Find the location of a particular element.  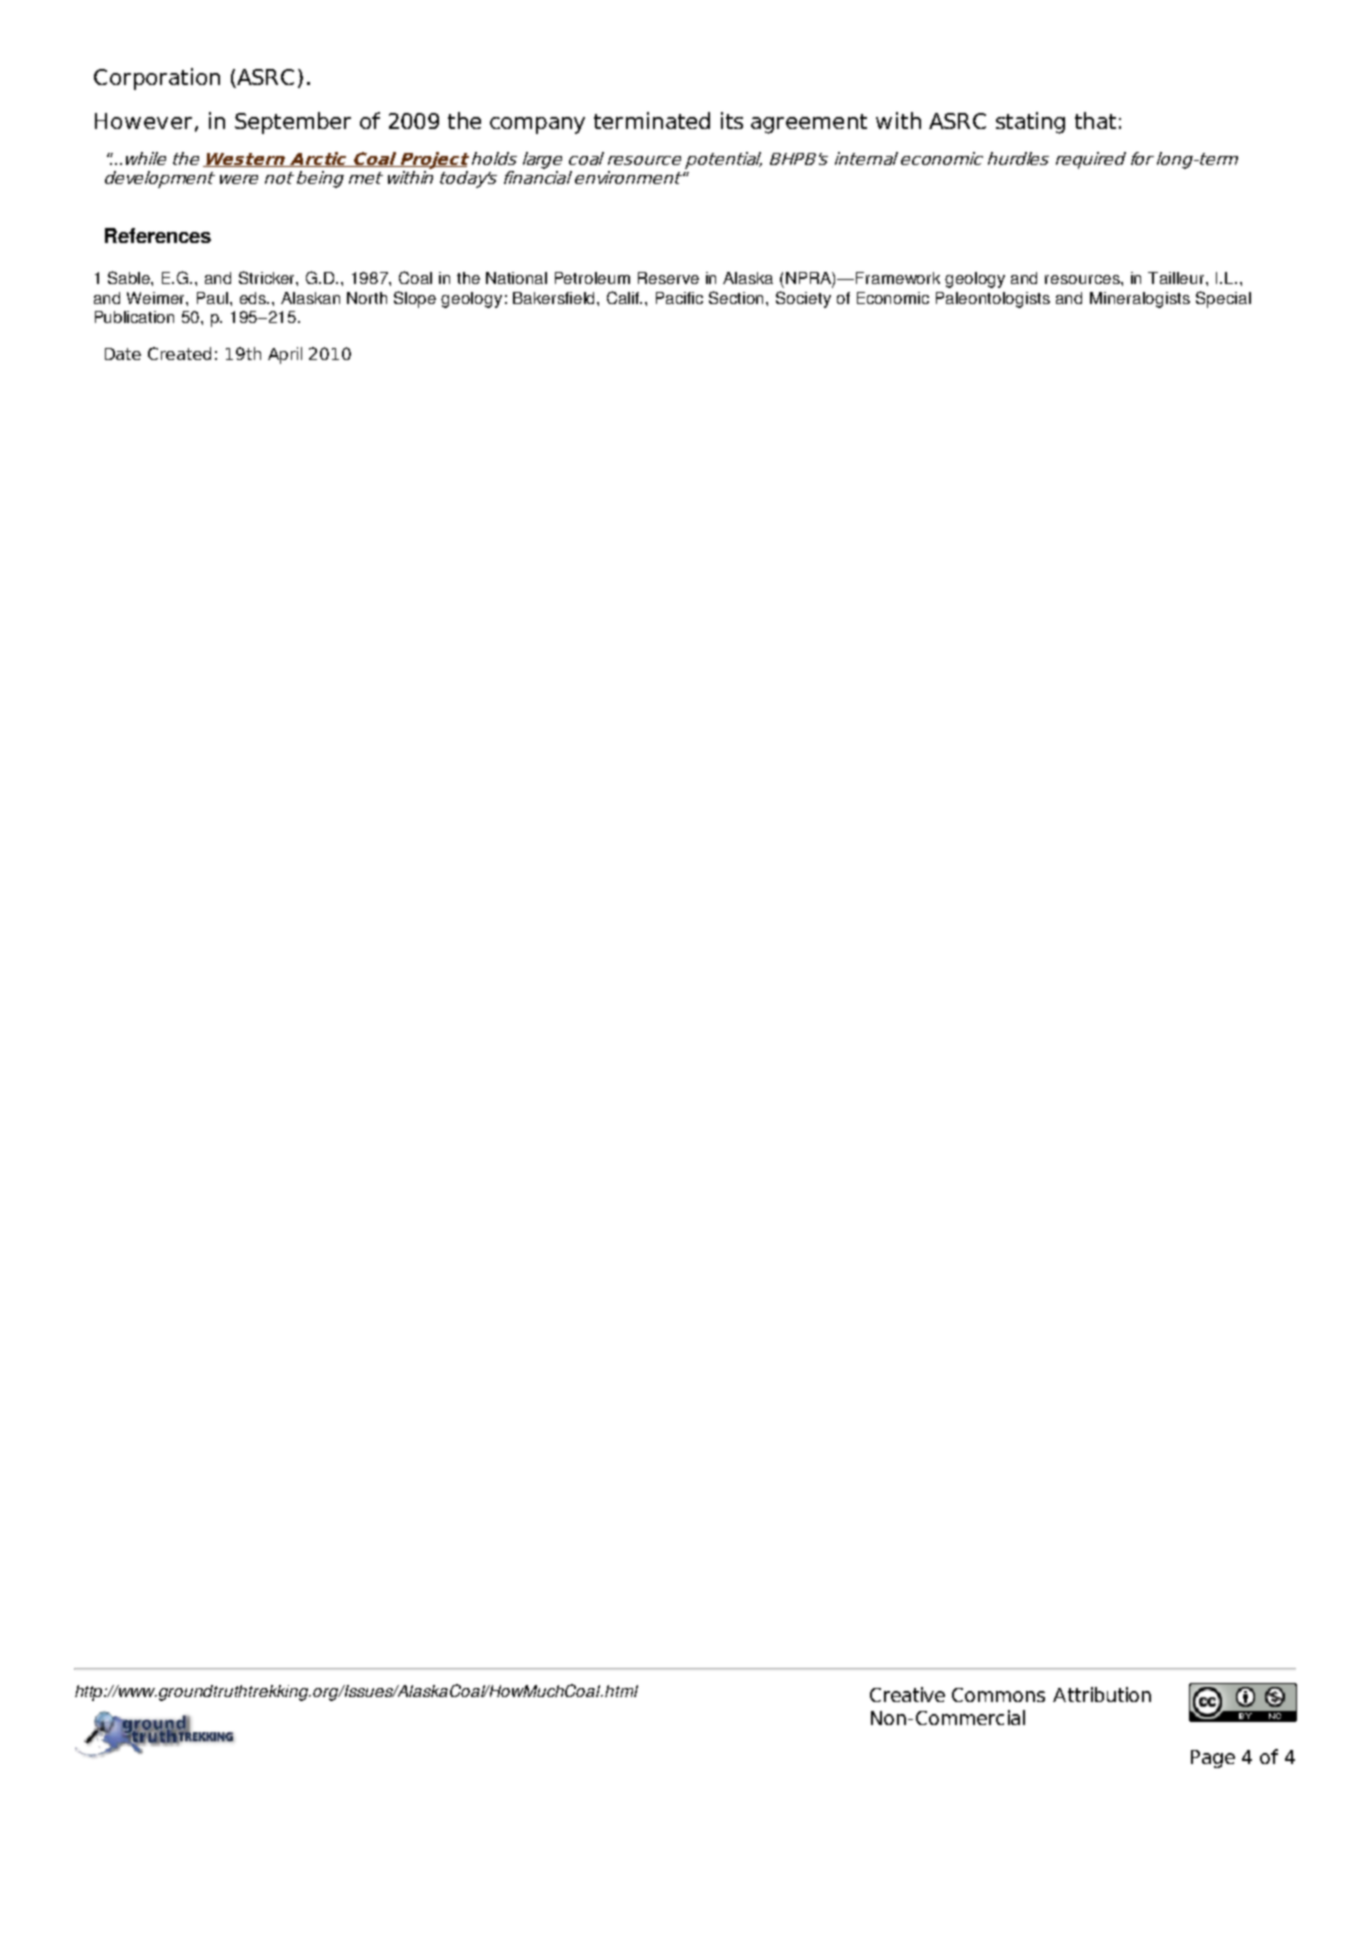

Special is located at coordinates (1223, 299).
